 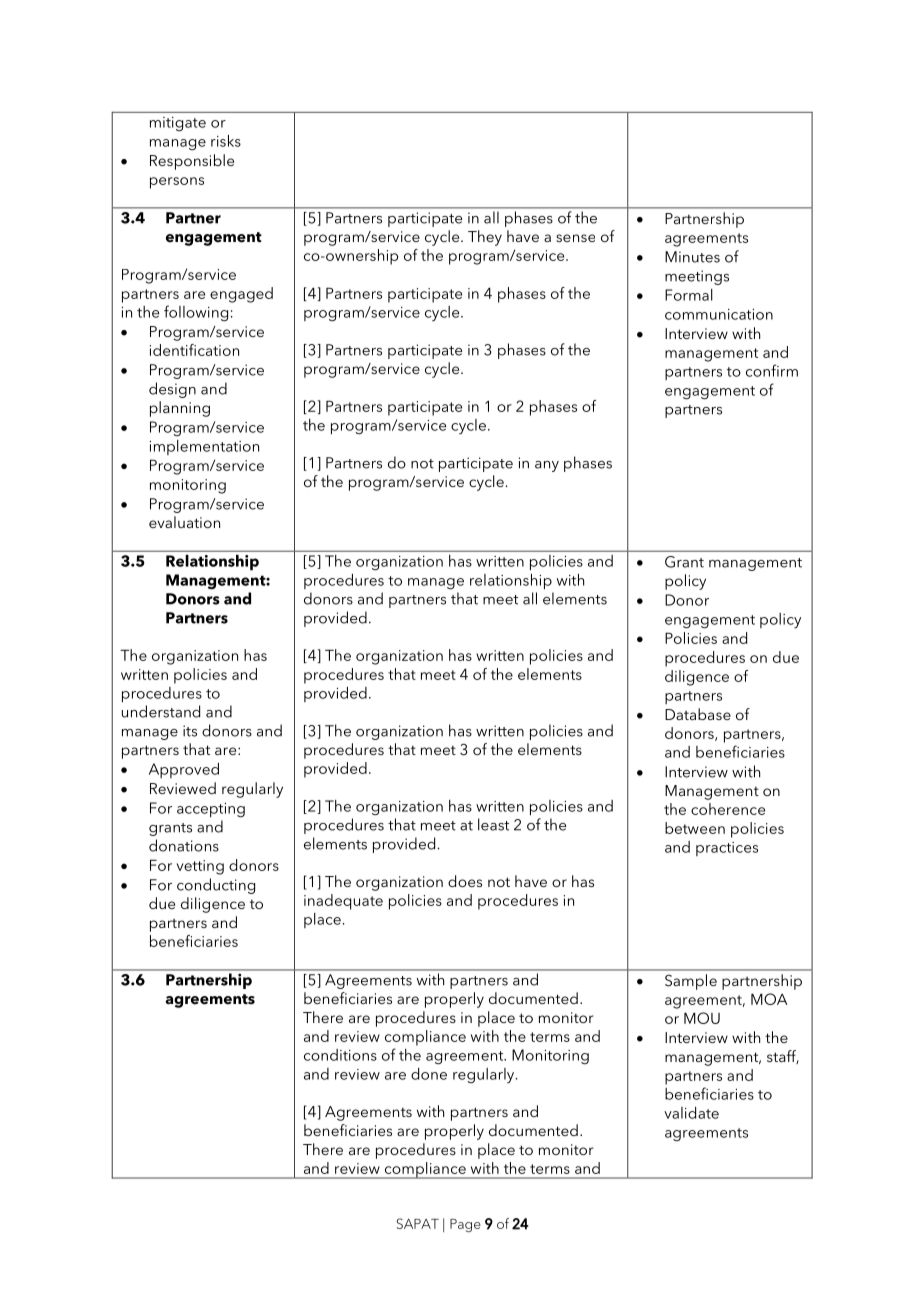 What do you see at coordinates (698, 714) in the page?
I see `Database` at bounding box center [698, 714].
